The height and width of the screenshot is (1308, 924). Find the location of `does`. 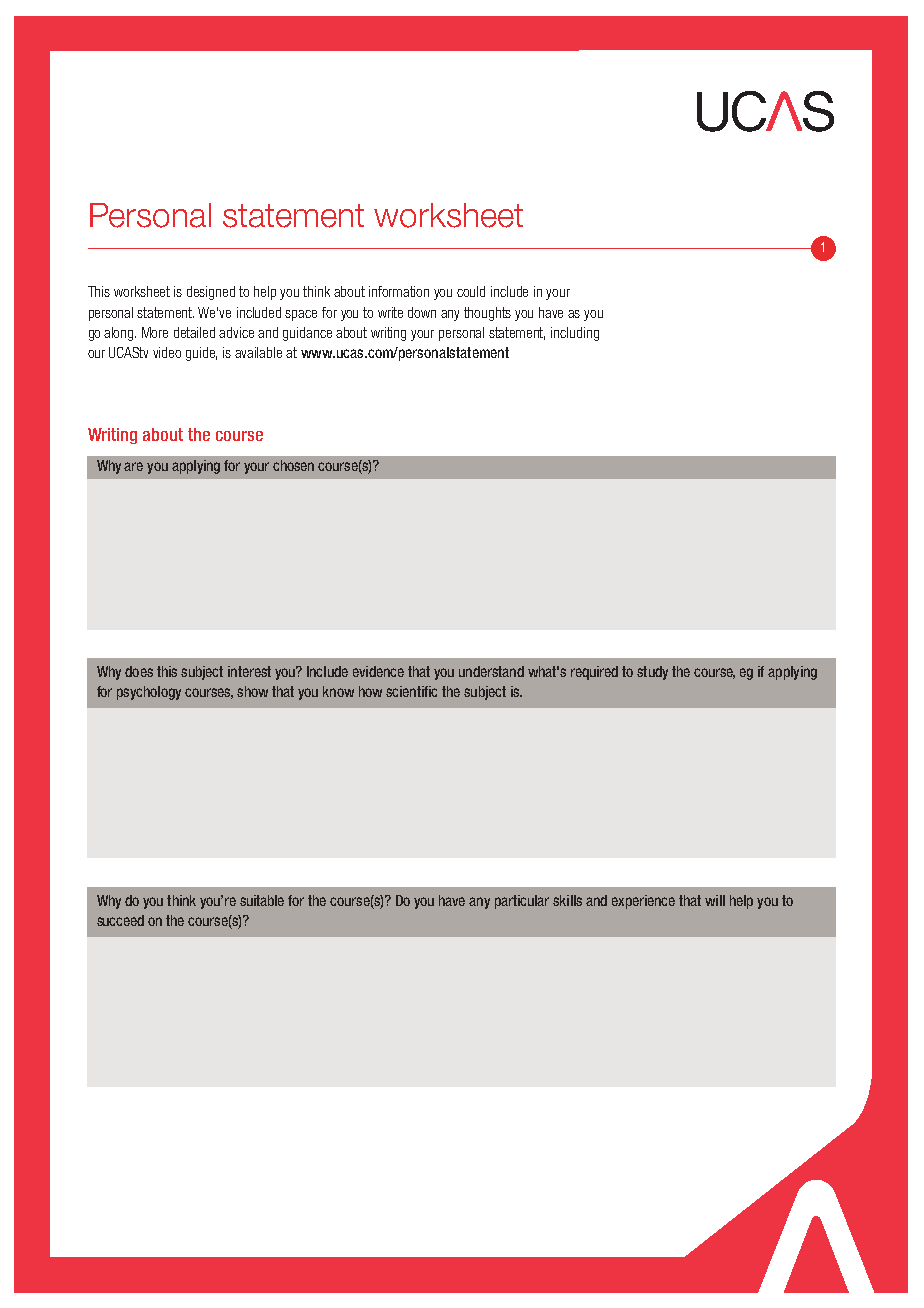

does is located at coordinates (139, 671).
